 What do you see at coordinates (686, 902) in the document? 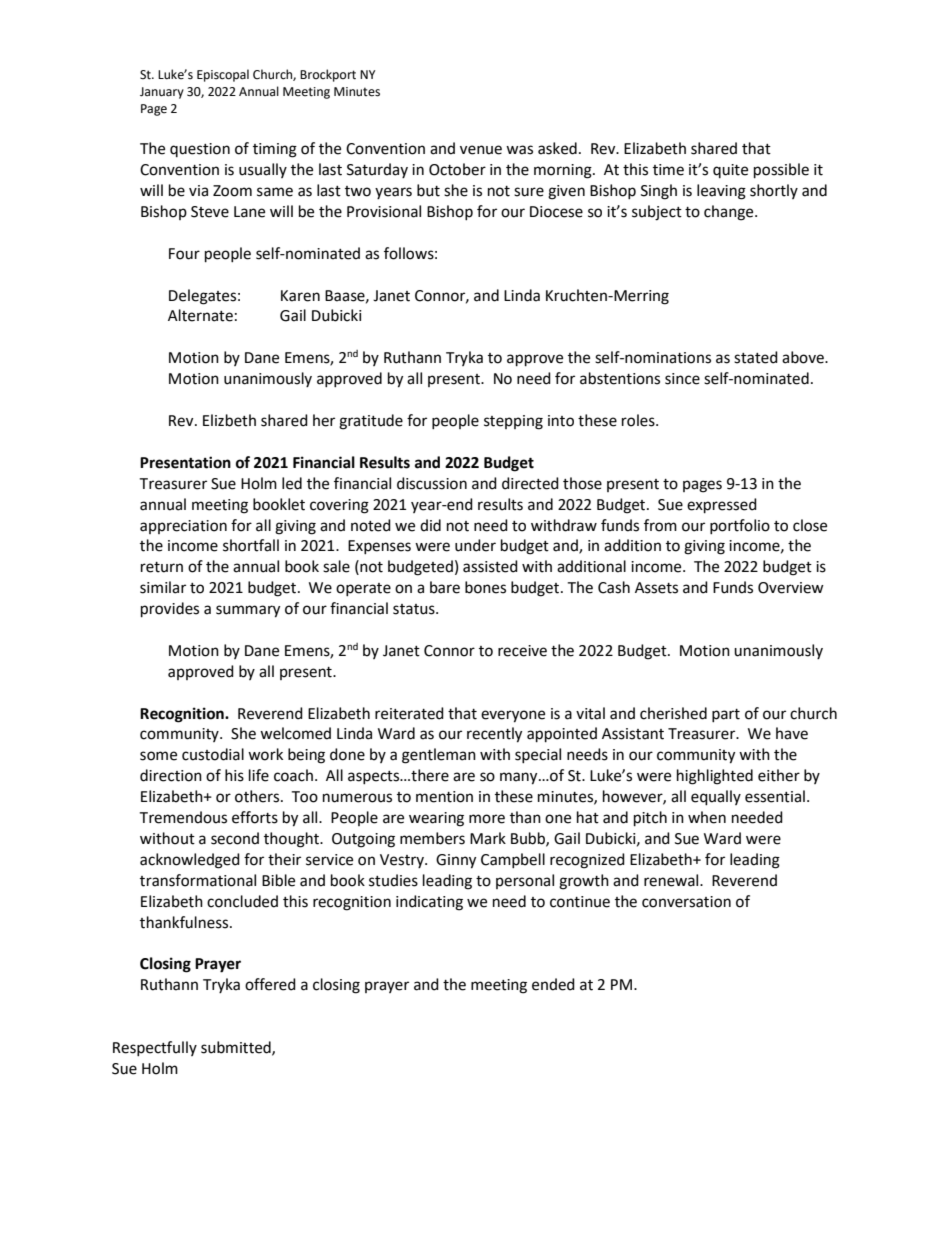
I see `conversation` at bounding box center [686, 902].
